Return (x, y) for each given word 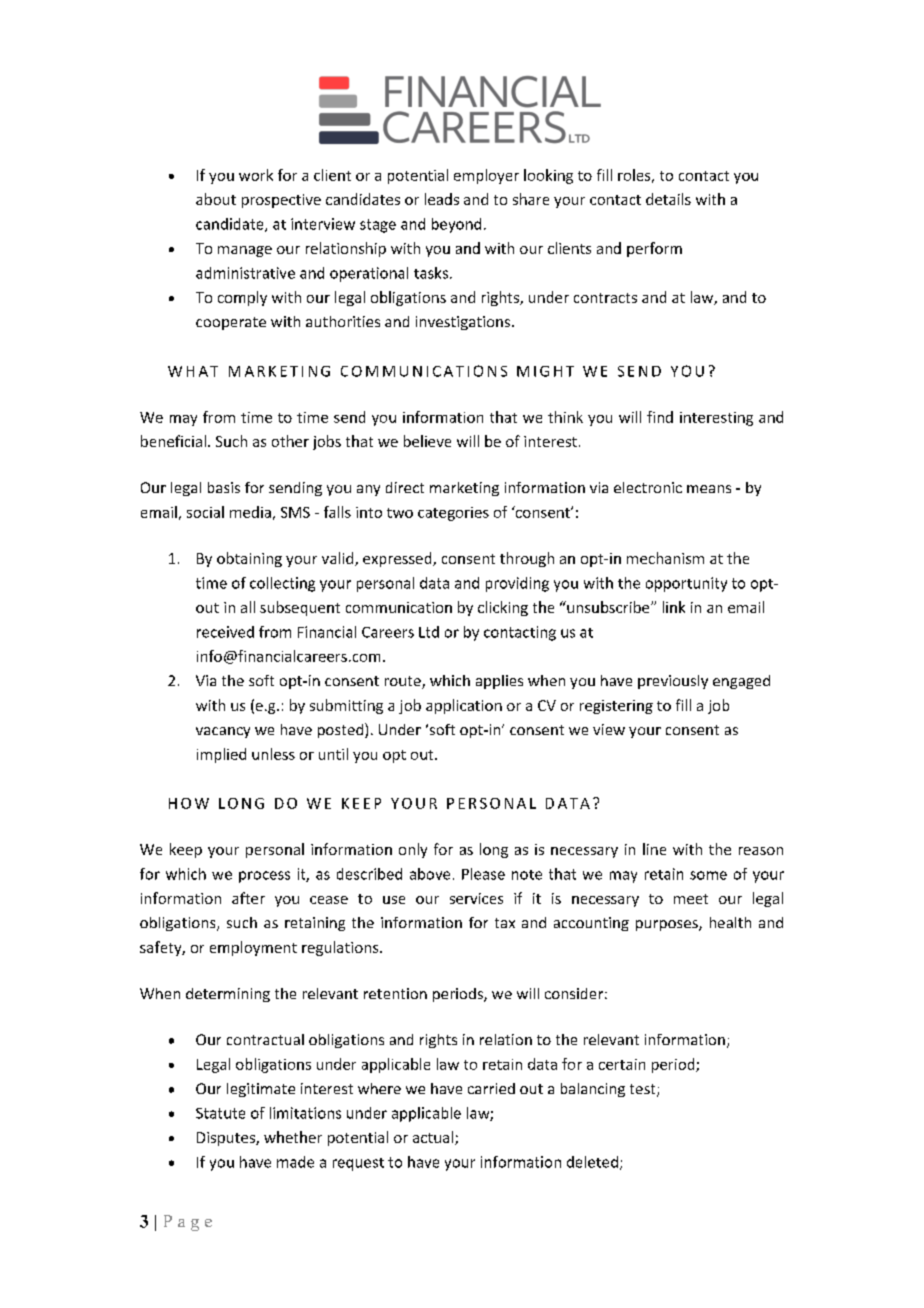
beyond (456, 225)
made (295, 1162)
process (264, 877)
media (250, 512)
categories (453, 514)
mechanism (665, 558)
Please (483, 874)
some (708, 875)
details (668, 199)
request (358, 1164)
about (216, 199)
